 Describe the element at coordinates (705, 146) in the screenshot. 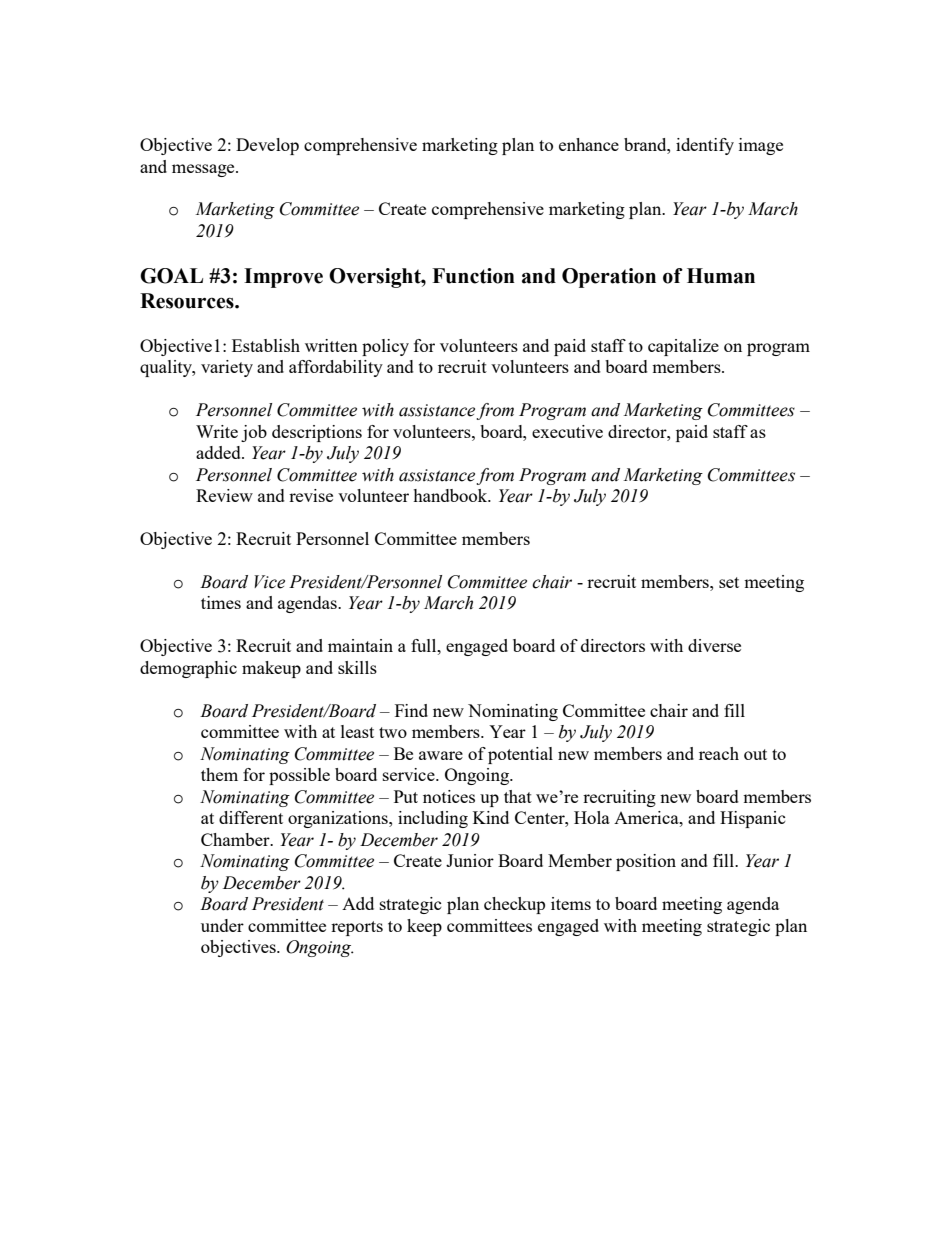

I see `identify` at that location.
